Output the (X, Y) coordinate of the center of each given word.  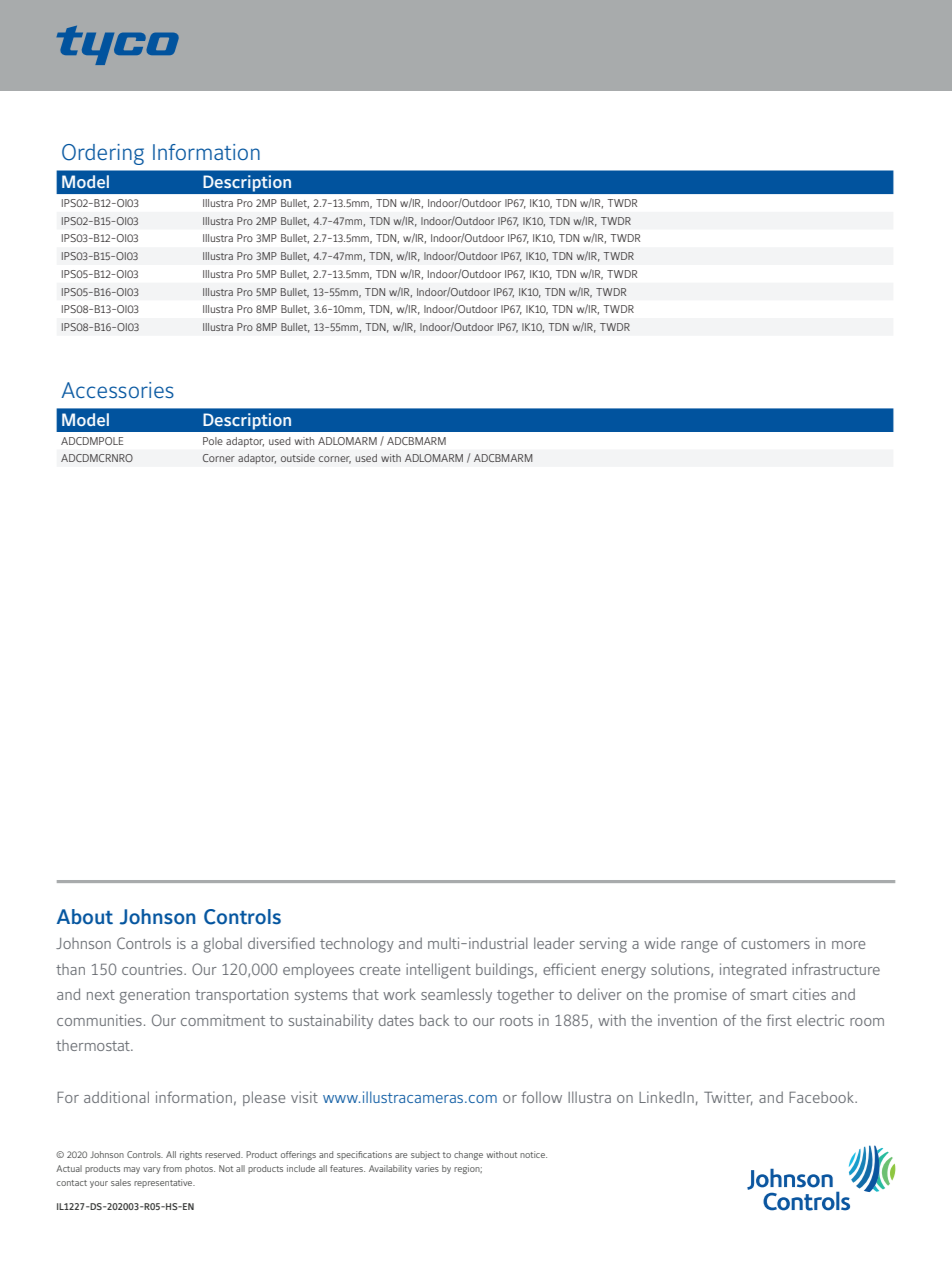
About (85, 917)
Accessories (117, 390)
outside (298, 458)
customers (775, 944)
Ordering (103, 154)
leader (554, 943)
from (172, 1168)
